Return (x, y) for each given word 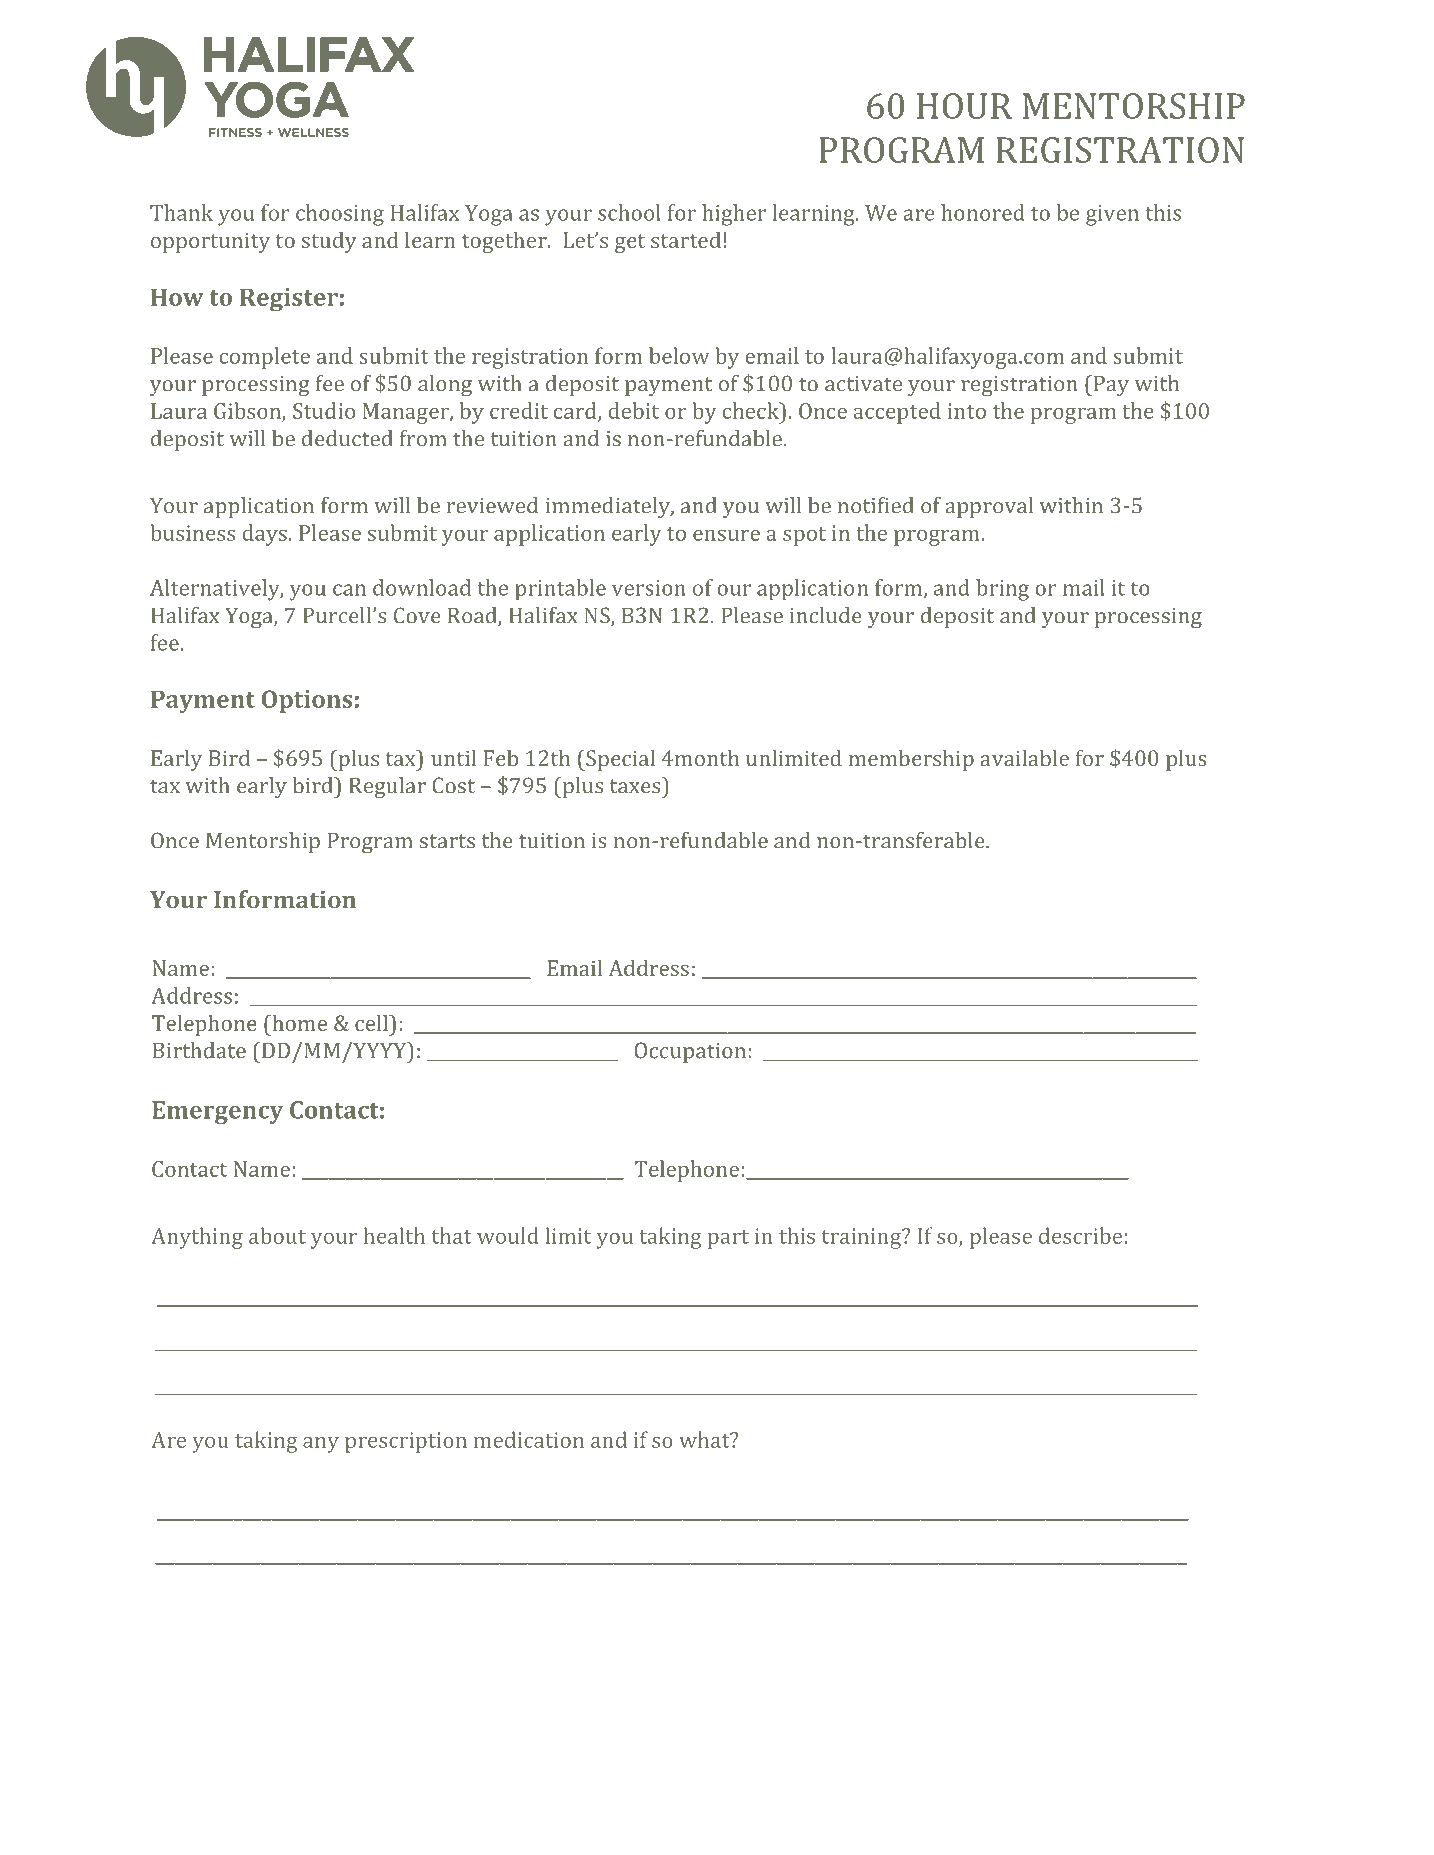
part (728, 1239)
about (277, 1235)
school (629, 212)
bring (1002, 590)
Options (307, 701)
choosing (340, 215)
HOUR (964, 106)
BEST (484, 1746)
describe (1080, 1235)
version (649, 588)
